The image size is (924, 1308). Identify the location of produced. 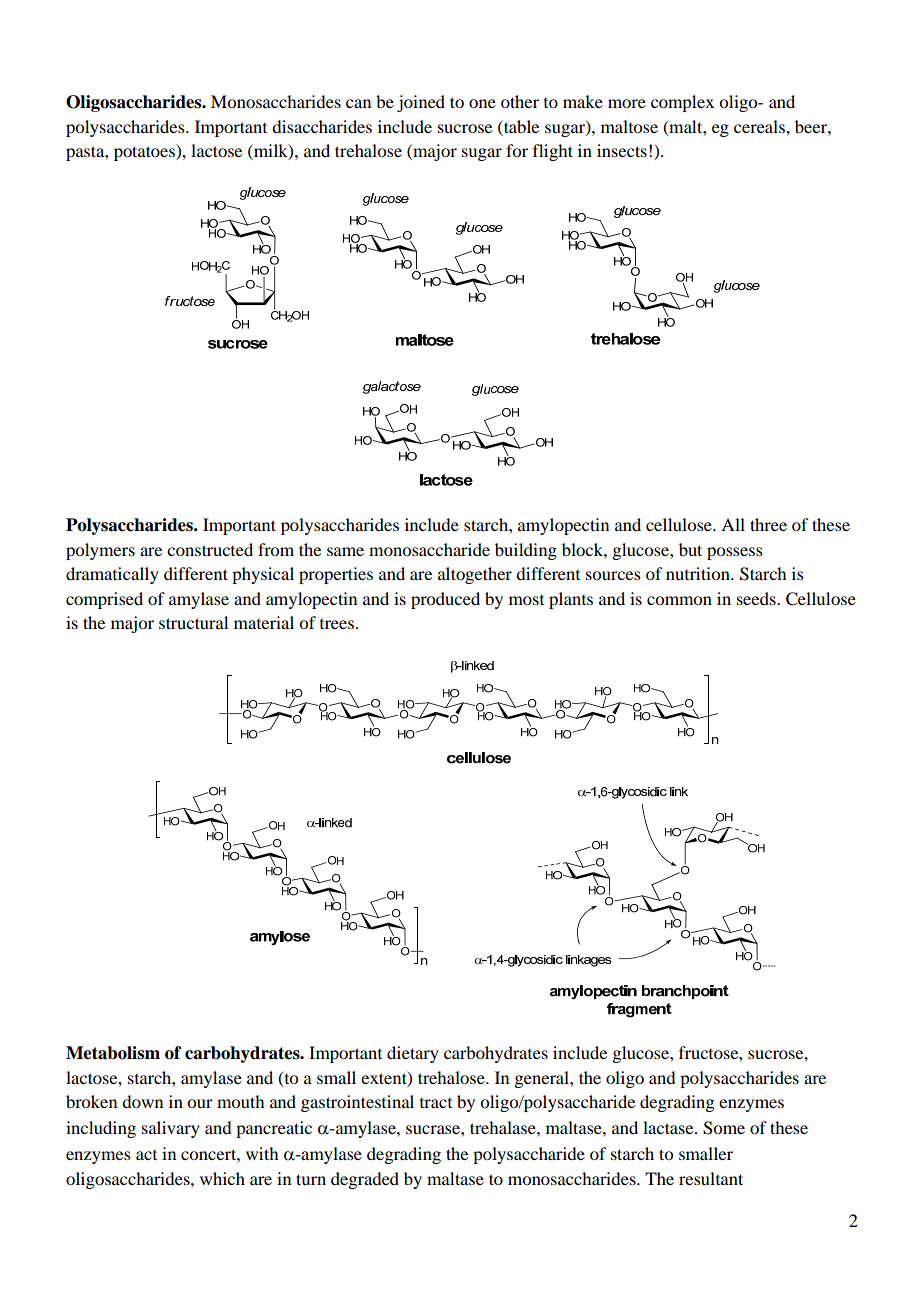
(445, 600).
